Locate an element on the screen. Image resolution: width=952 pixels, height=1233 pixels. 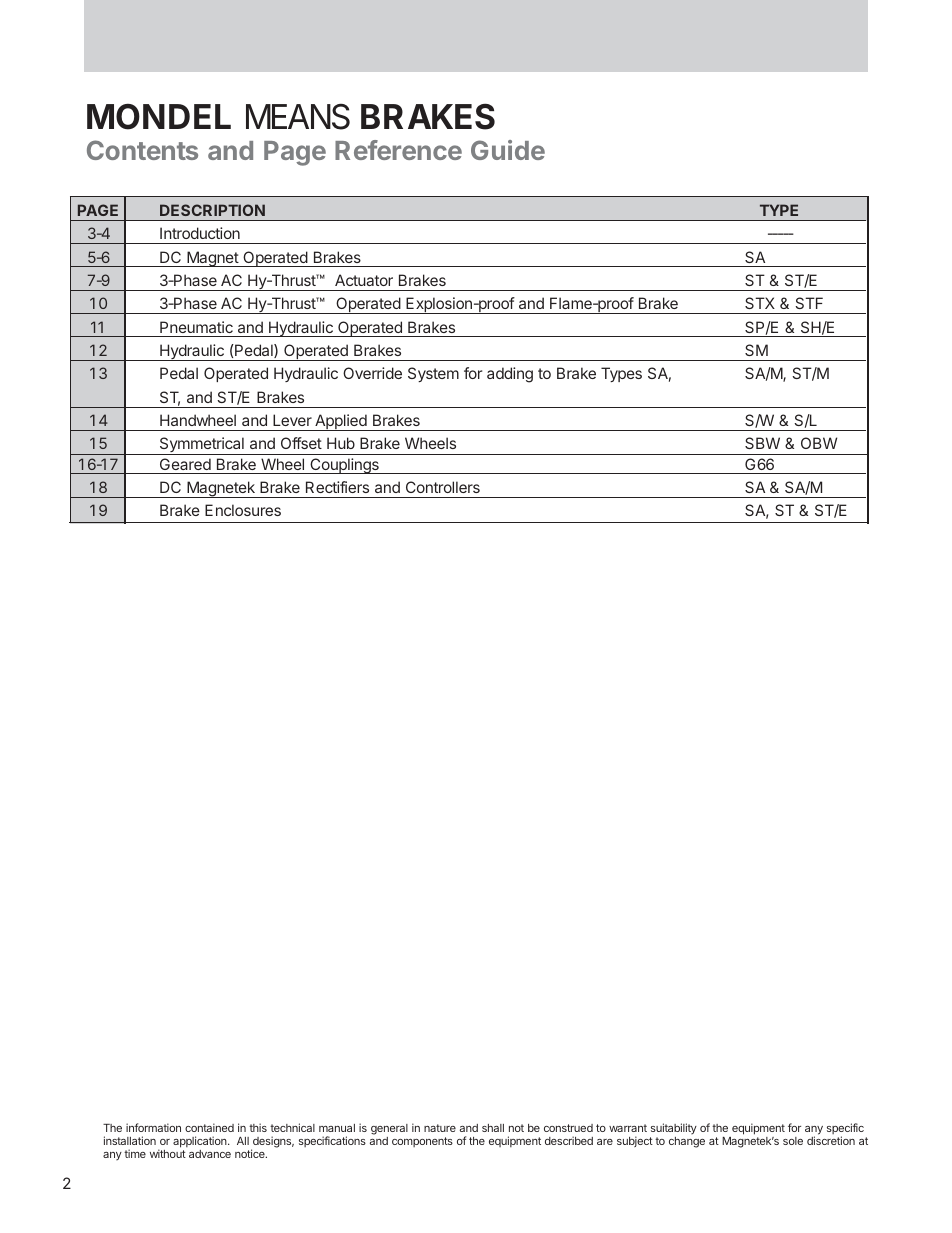
application is located at coordinates (201, 1142).
